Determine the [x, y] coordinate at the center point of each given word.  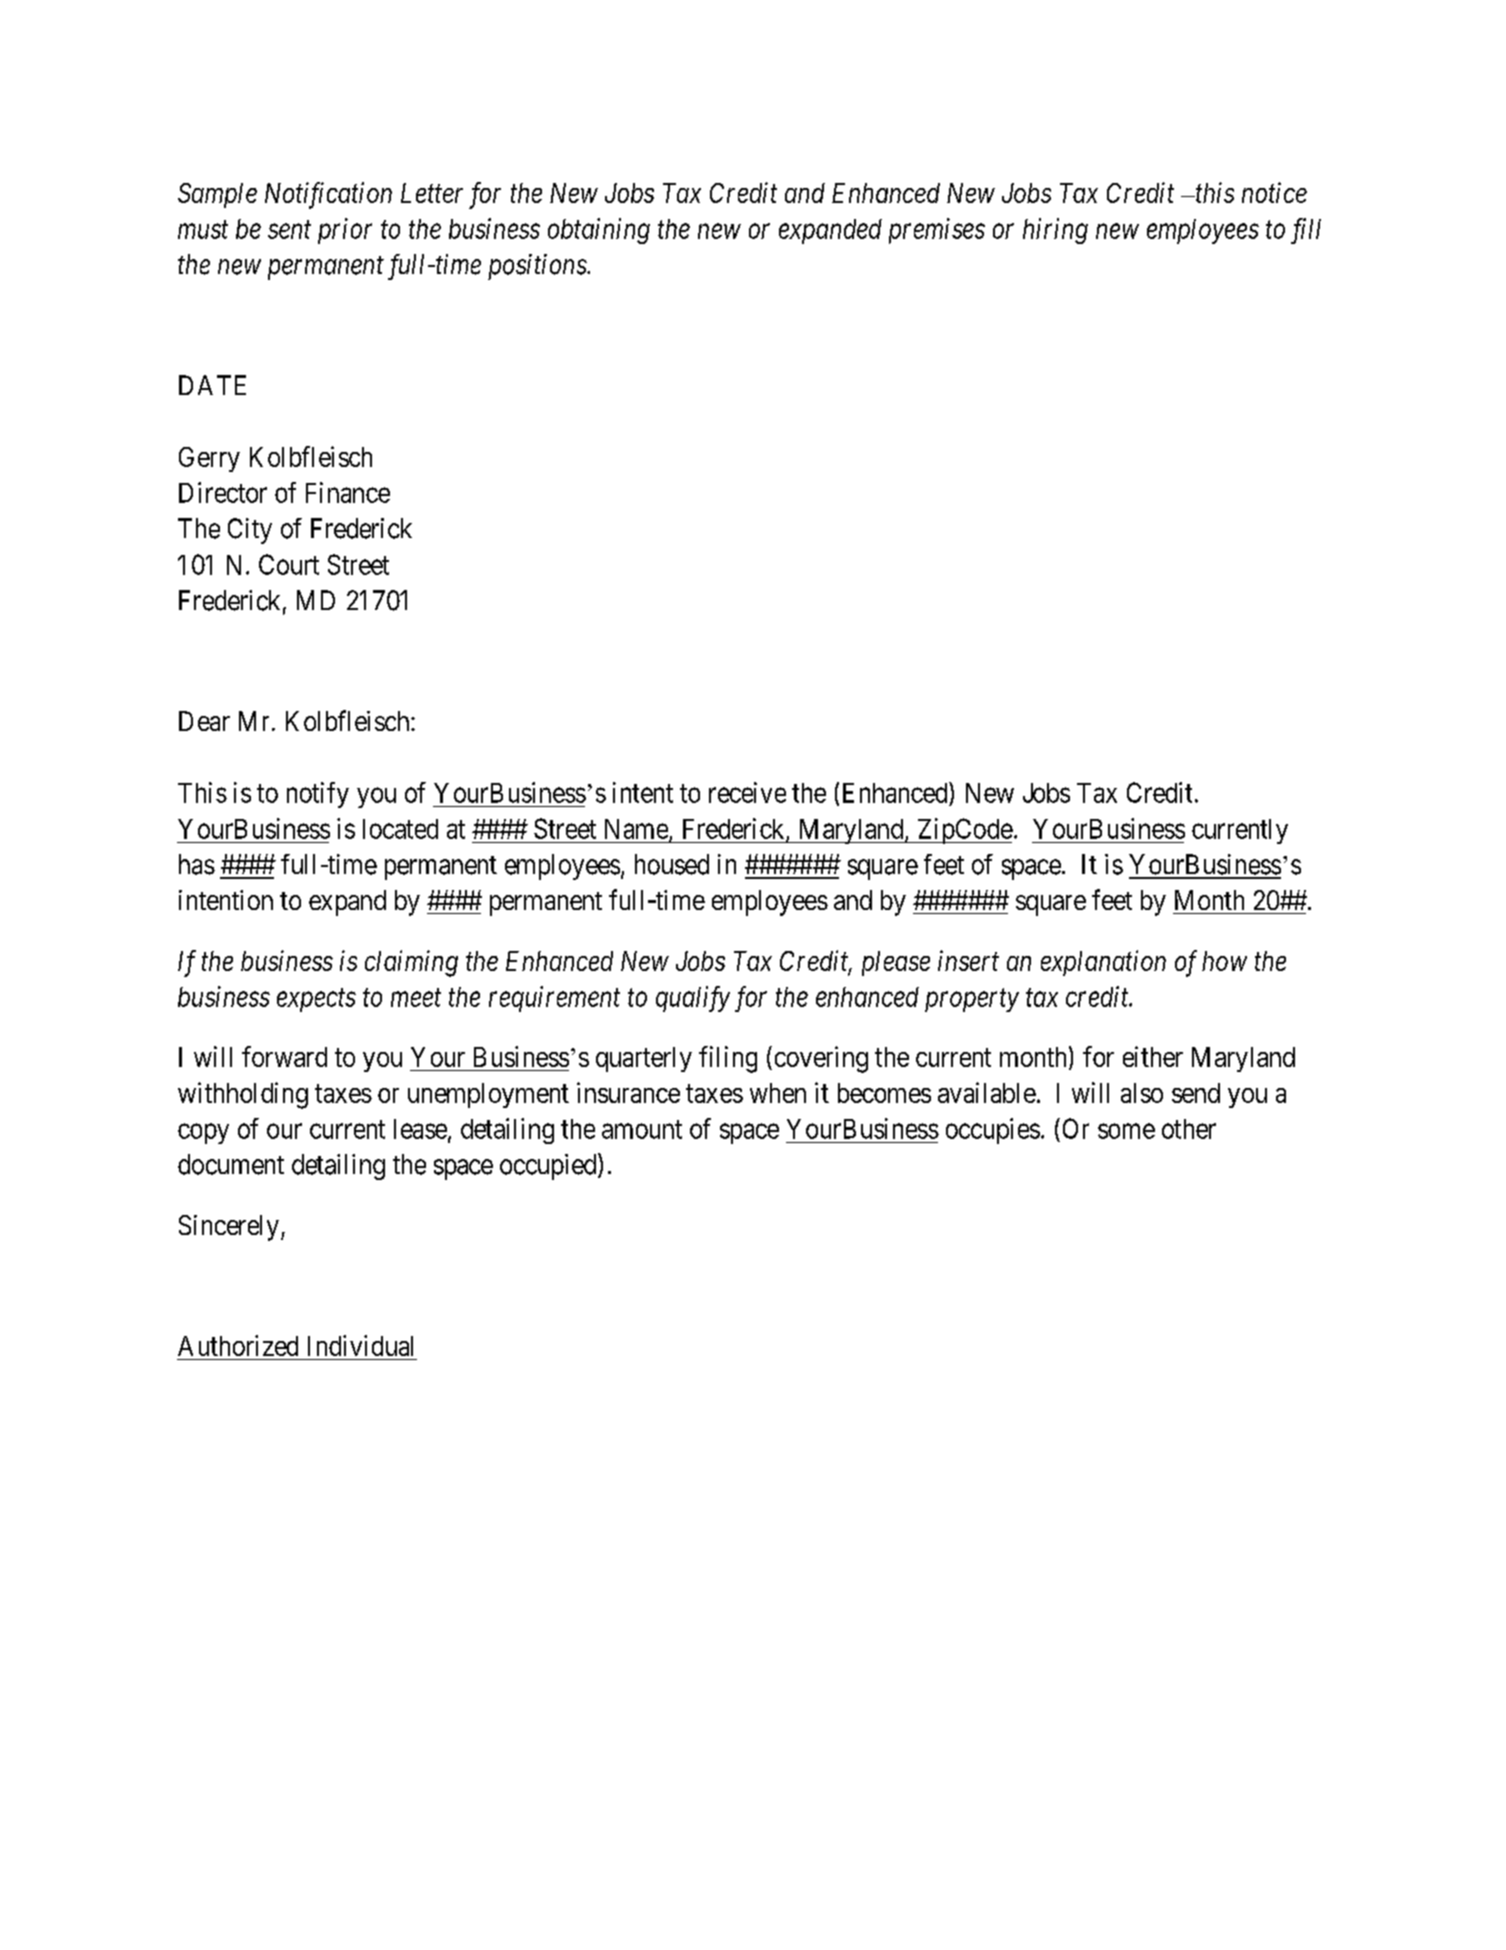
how [1224, 961]
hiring [1055, 231]
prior [345, 231]
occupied [549, 1166]
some [1126, 1131]
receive [747, 792]
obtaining [599, 231]
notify [318, 795]
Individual [360, 1345]
